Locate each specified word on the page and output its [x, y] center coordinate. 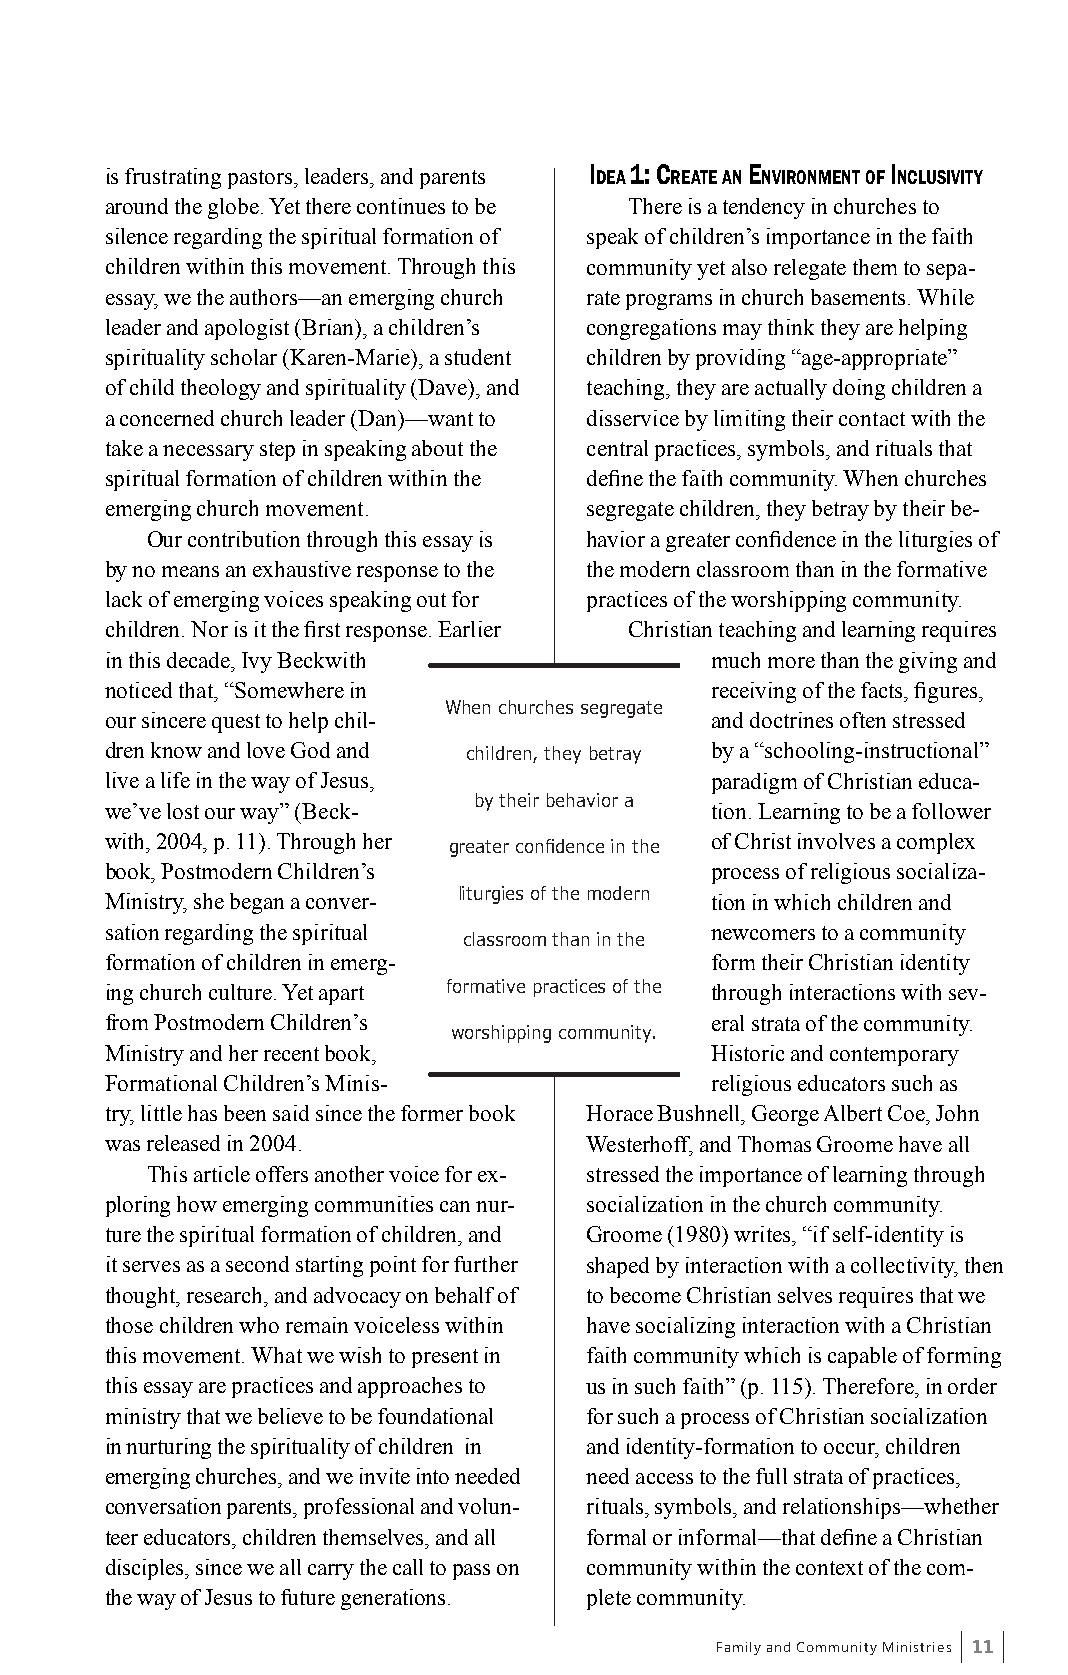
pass [471, 1572]
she [209, 901]
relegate [810, 269]
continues [401, 206]
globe [233, 208]
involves [836, 841]
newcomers [763, 934]
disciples [146, 1569]
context [829, 1568]
